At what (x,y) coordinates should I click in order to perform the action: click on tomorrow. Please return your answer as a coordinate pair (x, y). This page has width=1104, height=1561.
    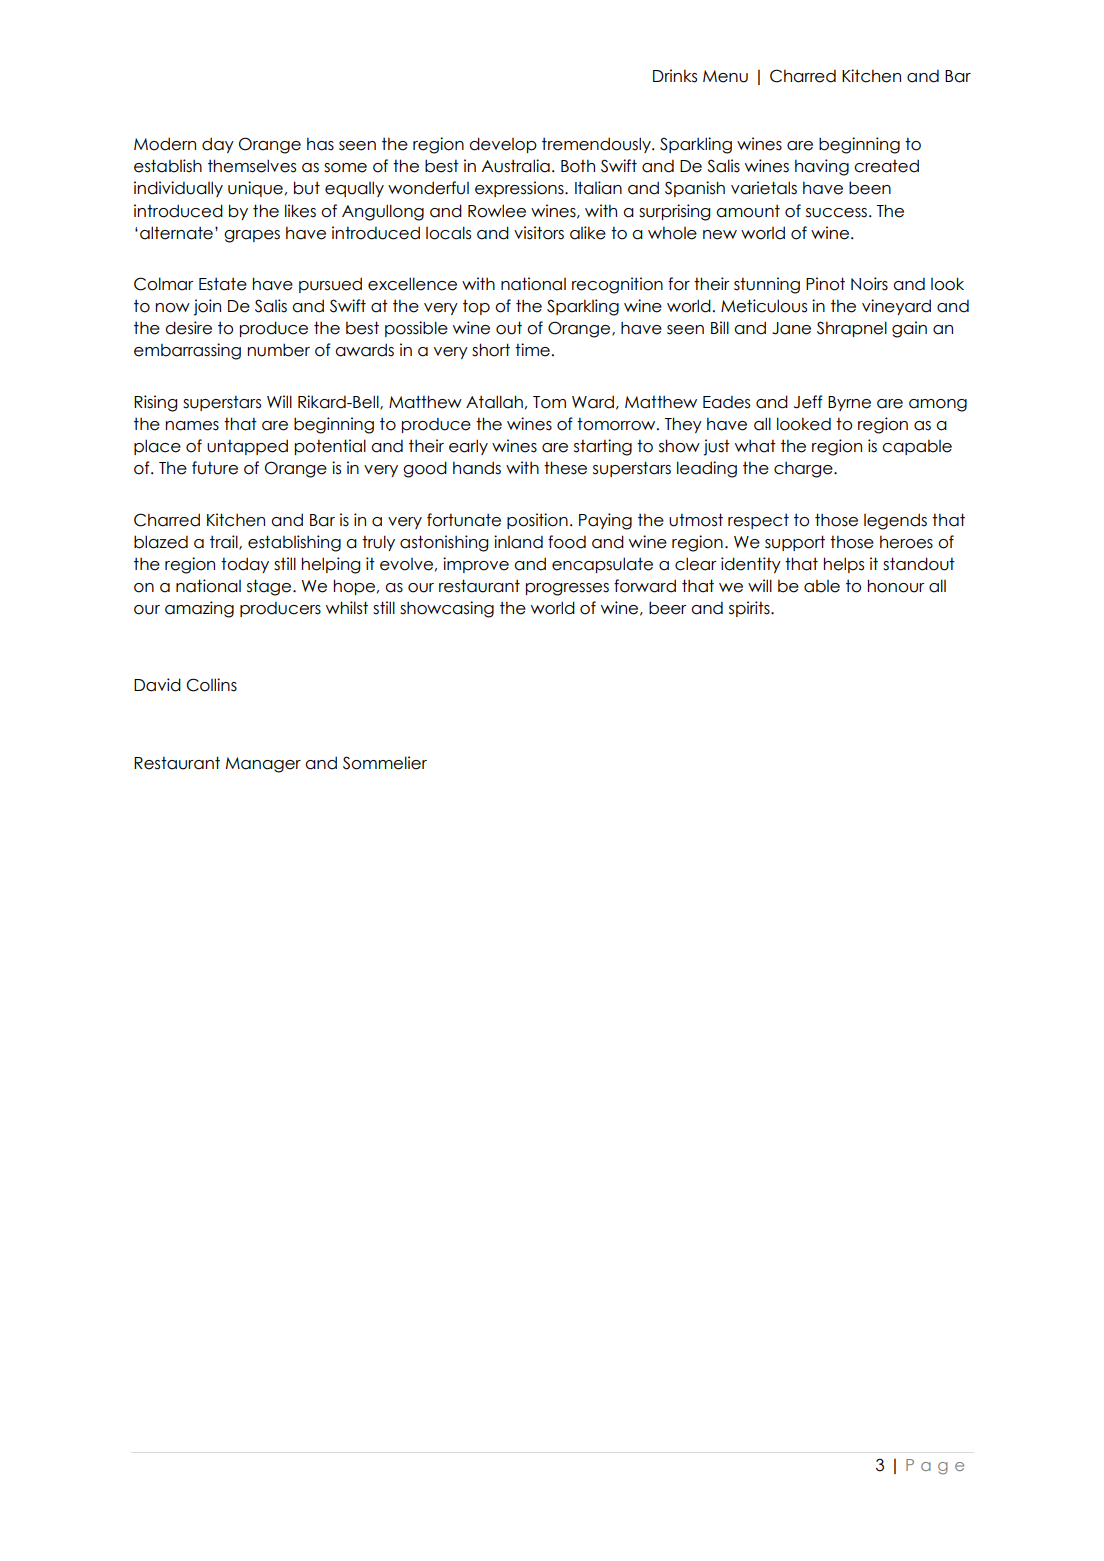
    Looking at the image, I should click on (617, 424).
